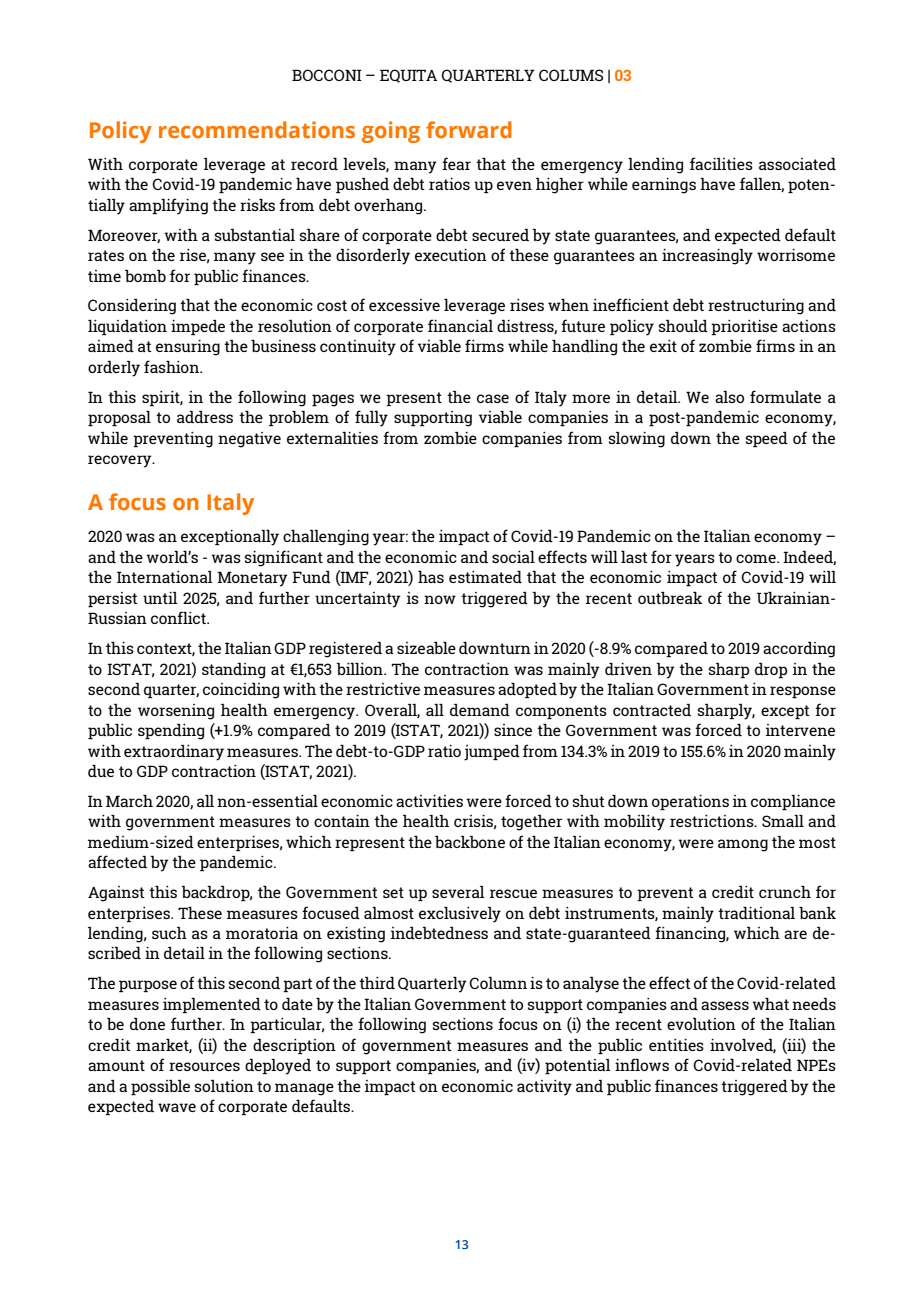  I want to click on extraordinary, so click(174, 753).
